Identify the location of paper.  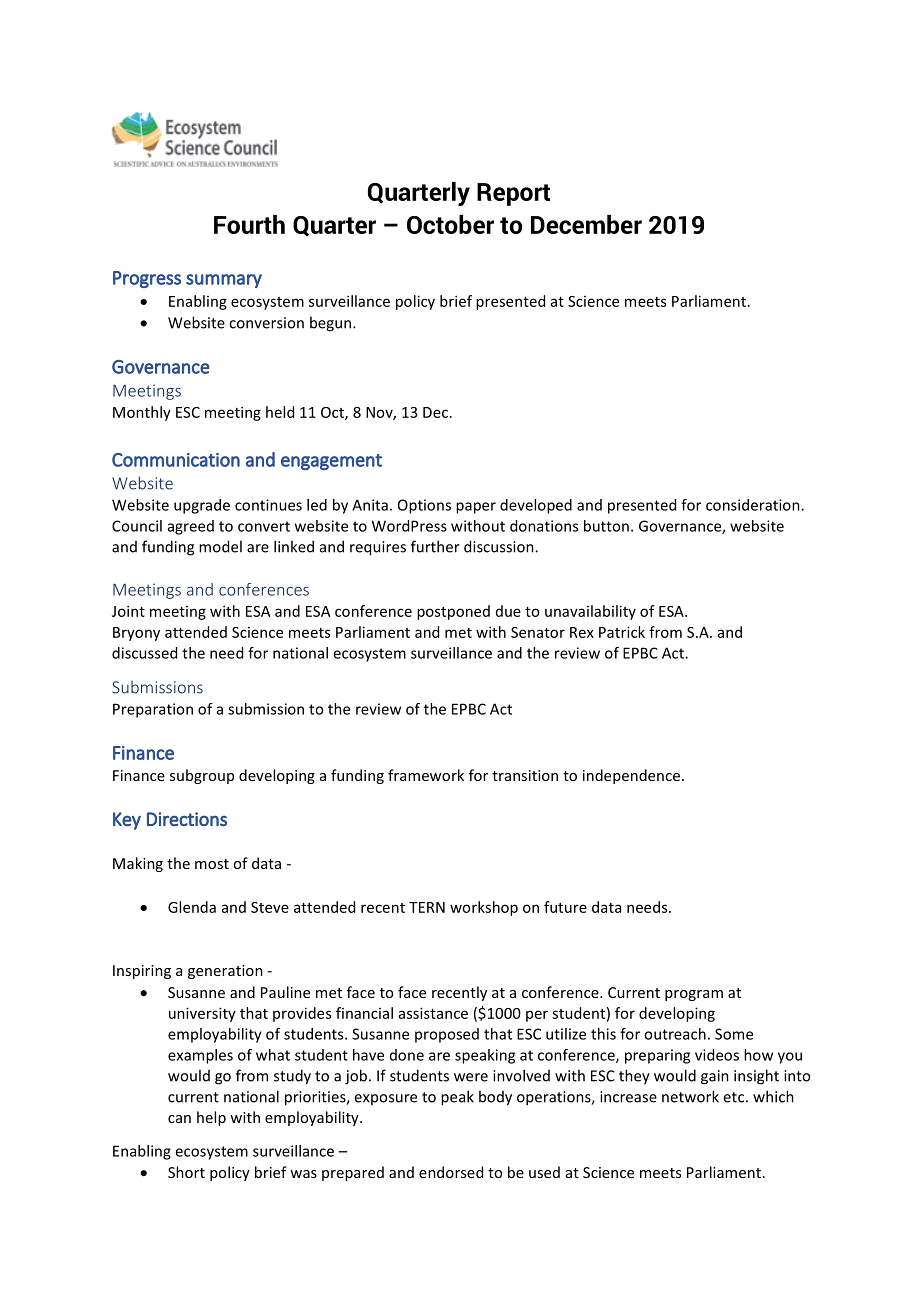
(476, 508).
